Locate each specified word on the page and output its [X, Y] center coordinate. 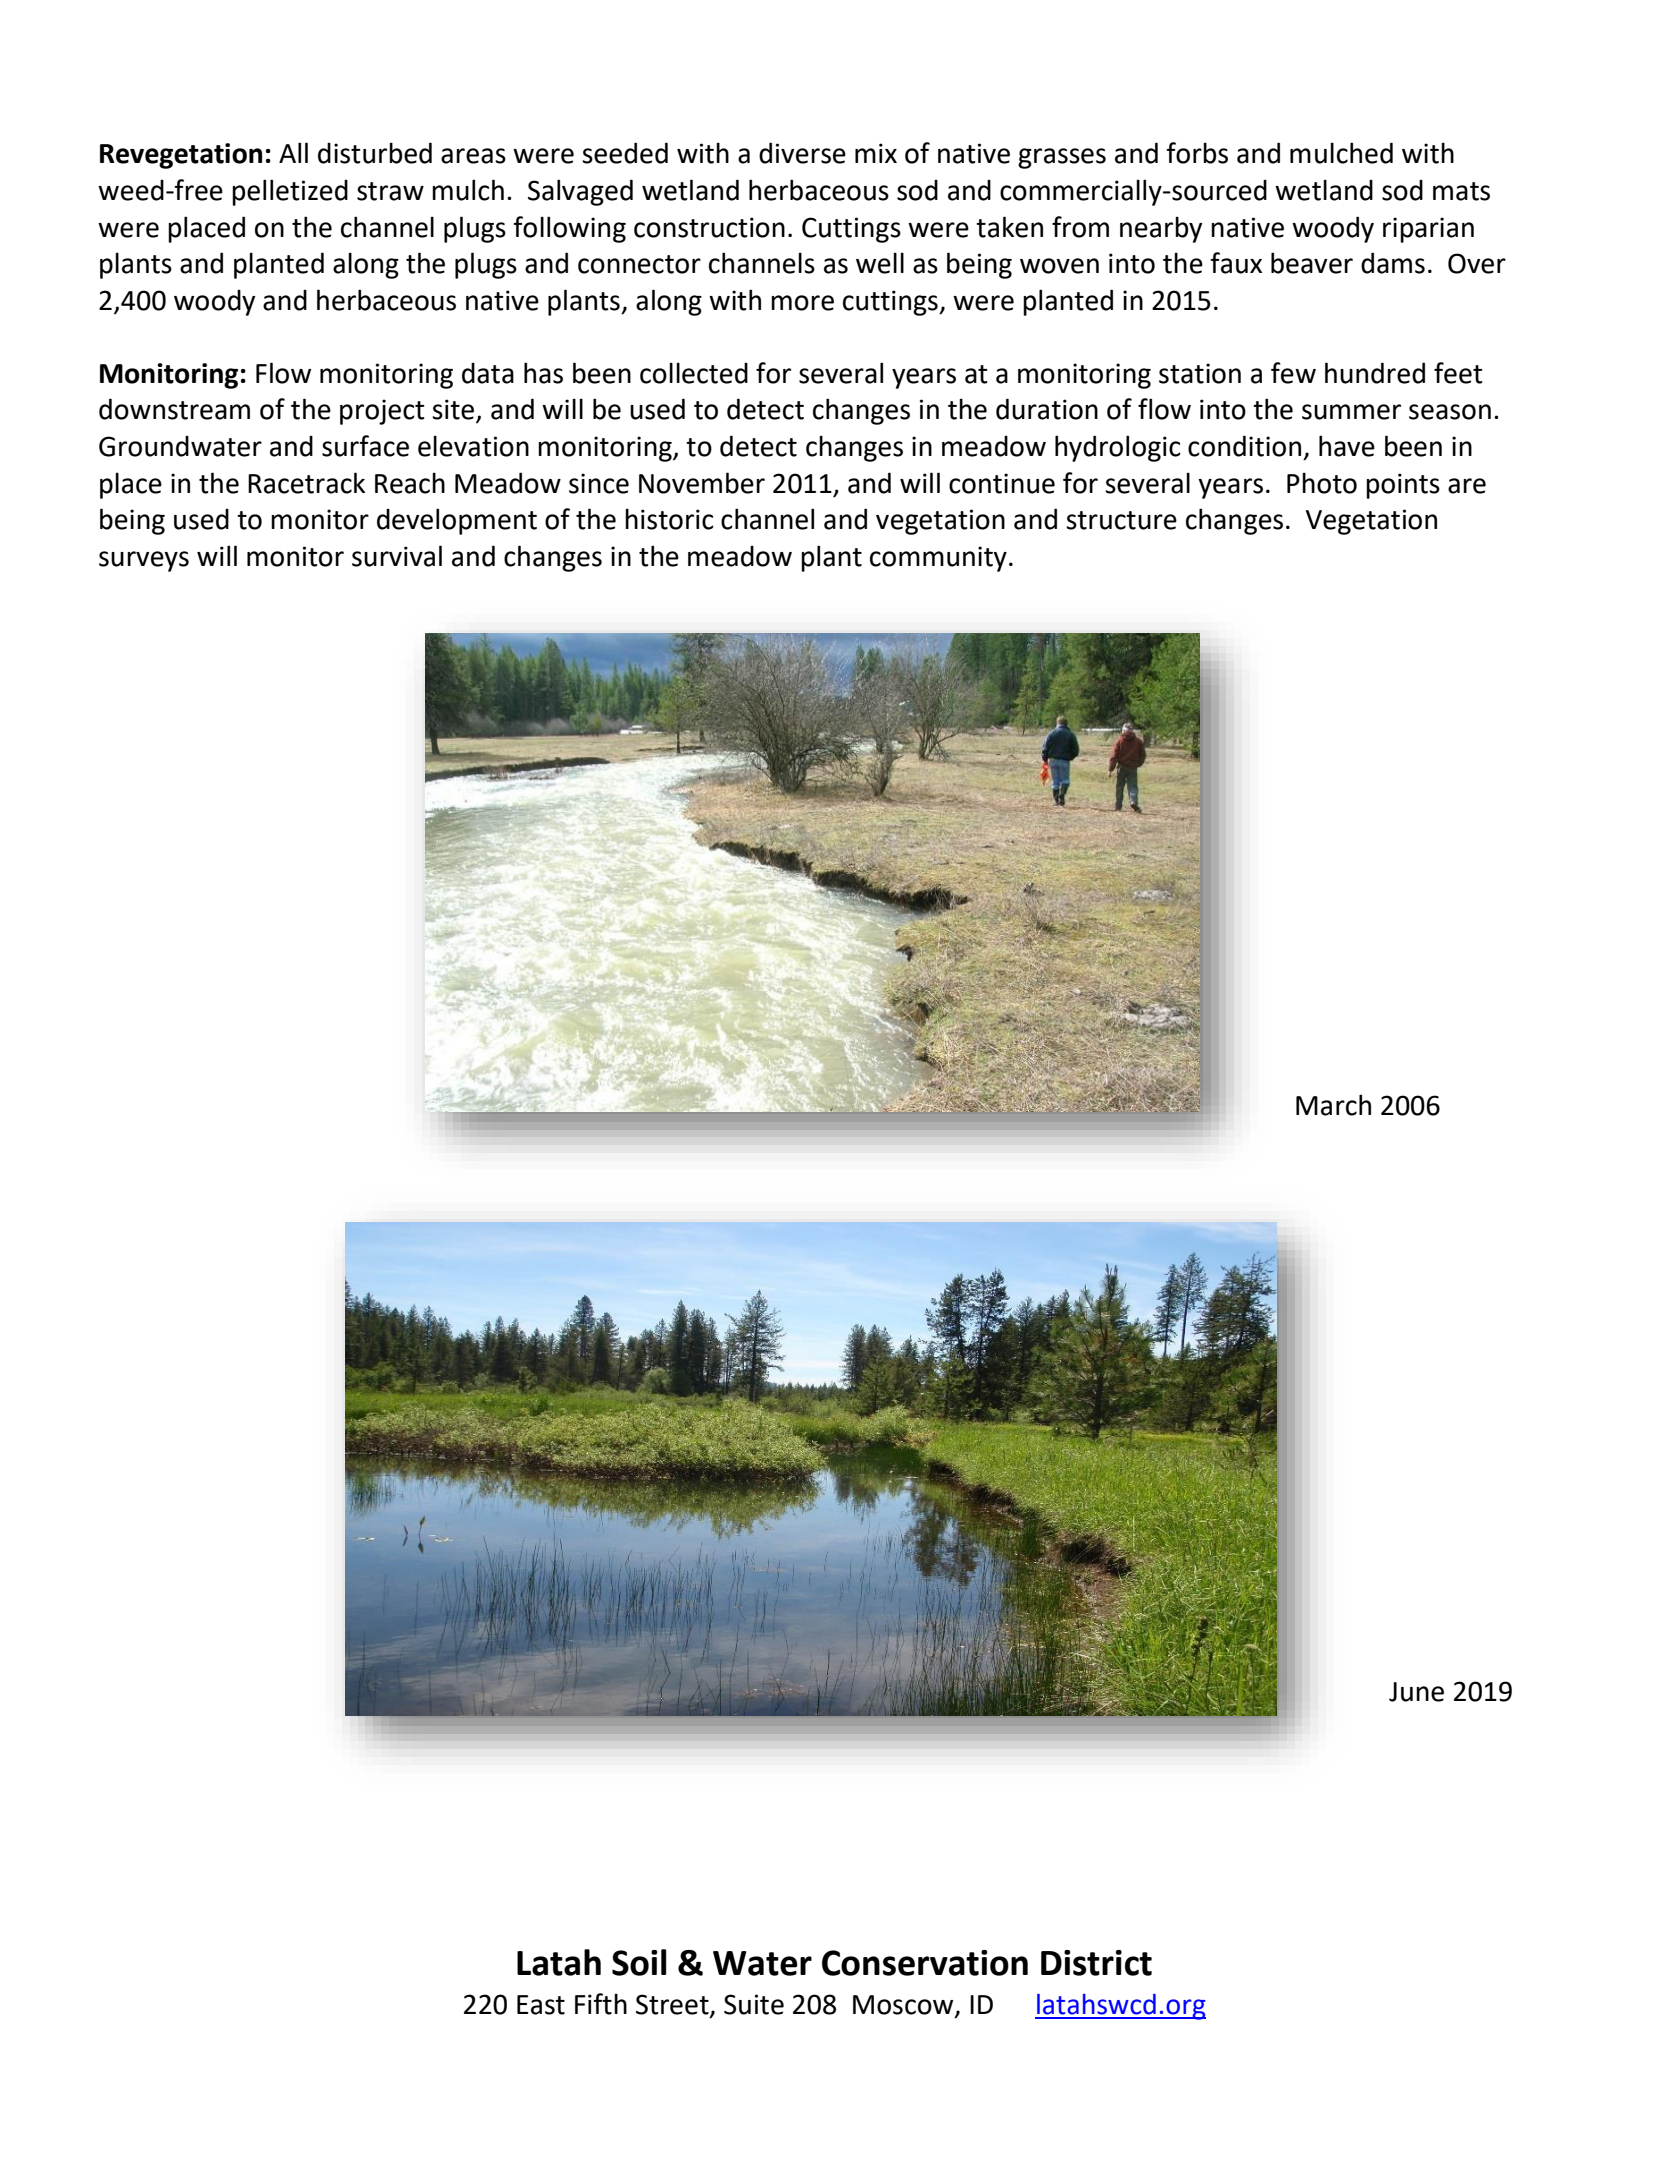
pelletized [290, 192]
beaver [1312, 263]
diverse [802, 153]
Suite [754, 2004]
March [1333, 1105]
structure [1121, 520]
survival [397, 556]
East [541, 2005]
